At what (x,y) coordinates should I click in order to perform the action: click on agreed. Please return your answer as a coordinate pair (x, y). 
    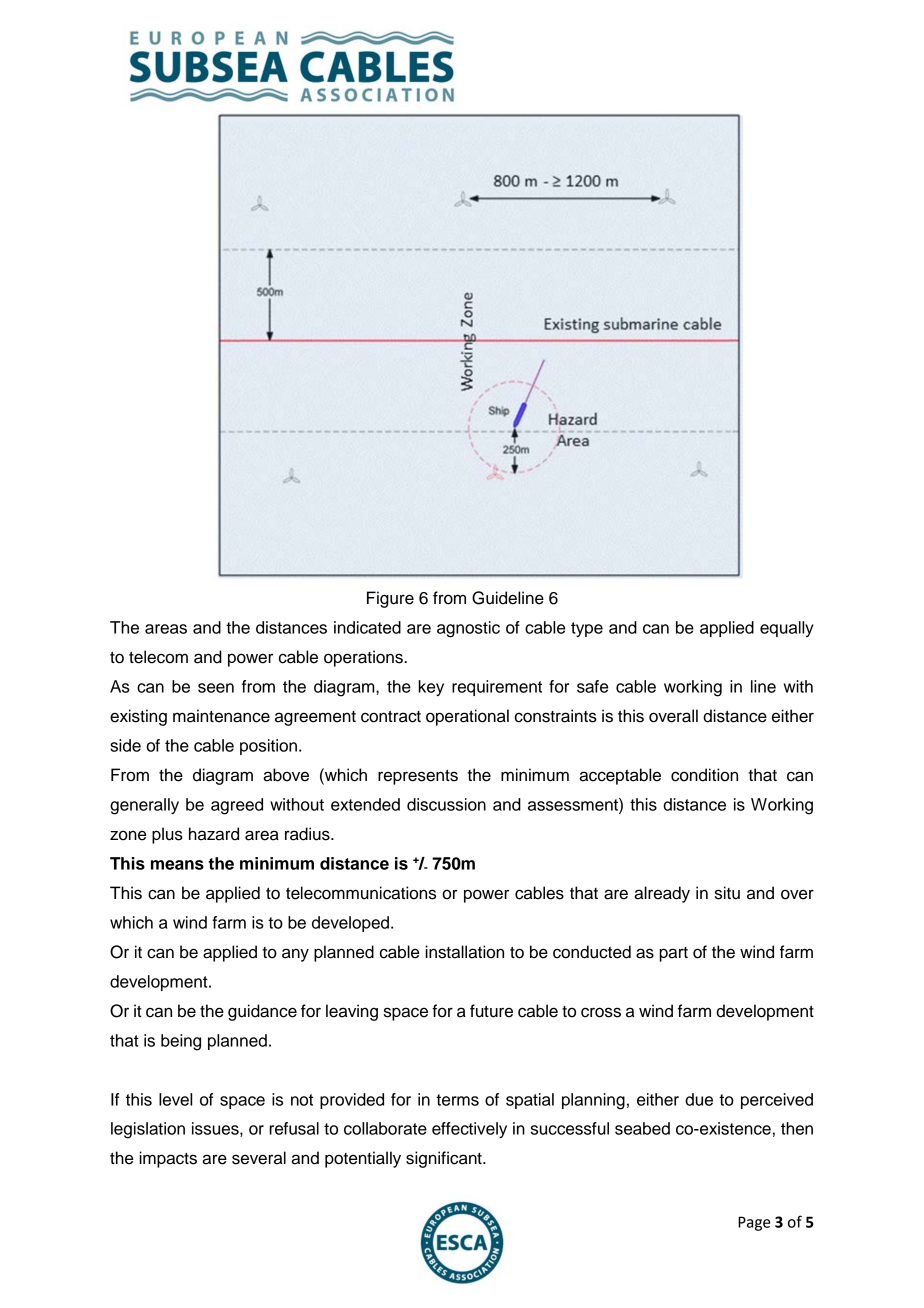
    Looking at the image, I should click on (237, 806).
